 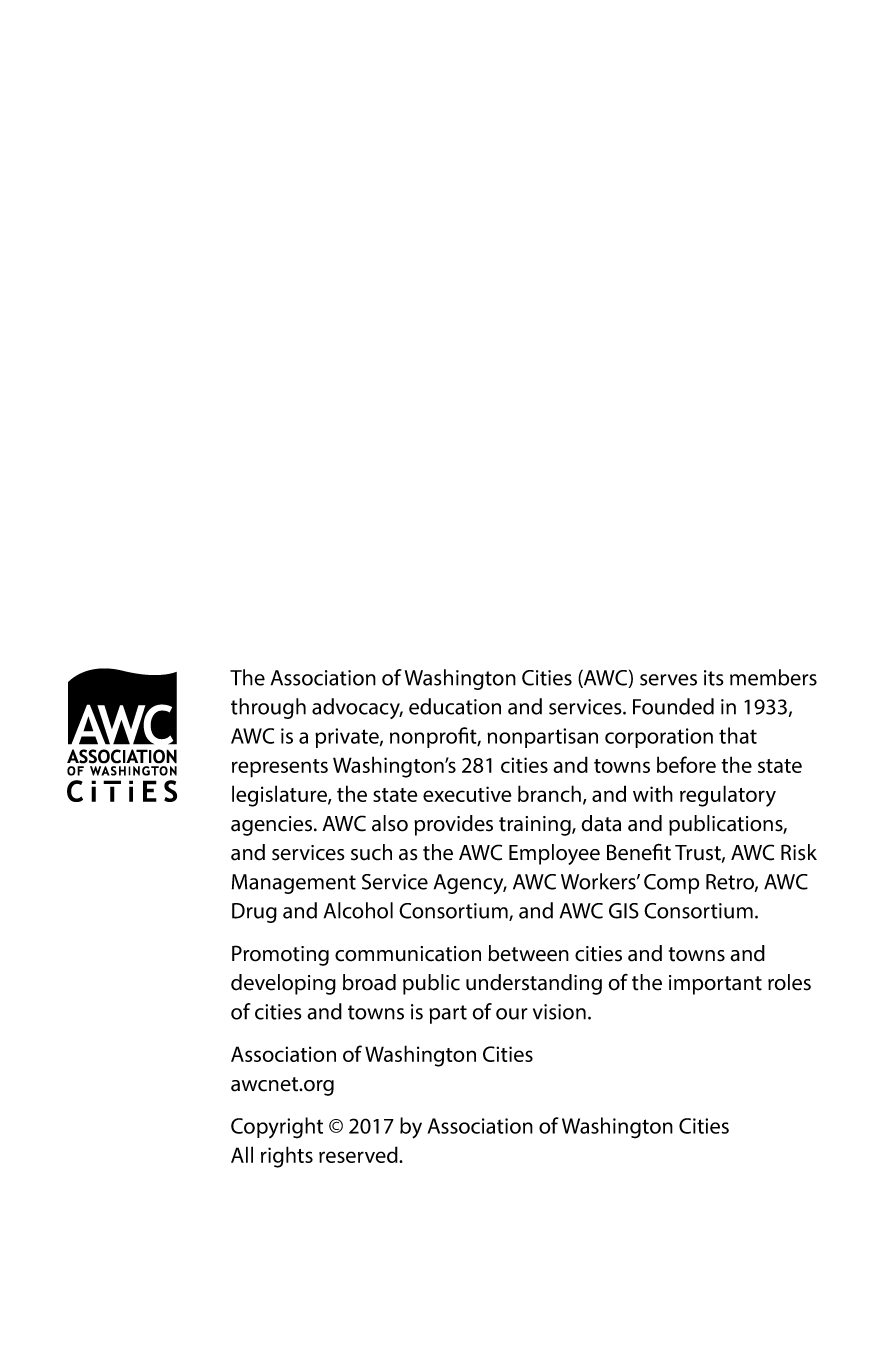 I want to click on through, so click(x=268, y=708).
